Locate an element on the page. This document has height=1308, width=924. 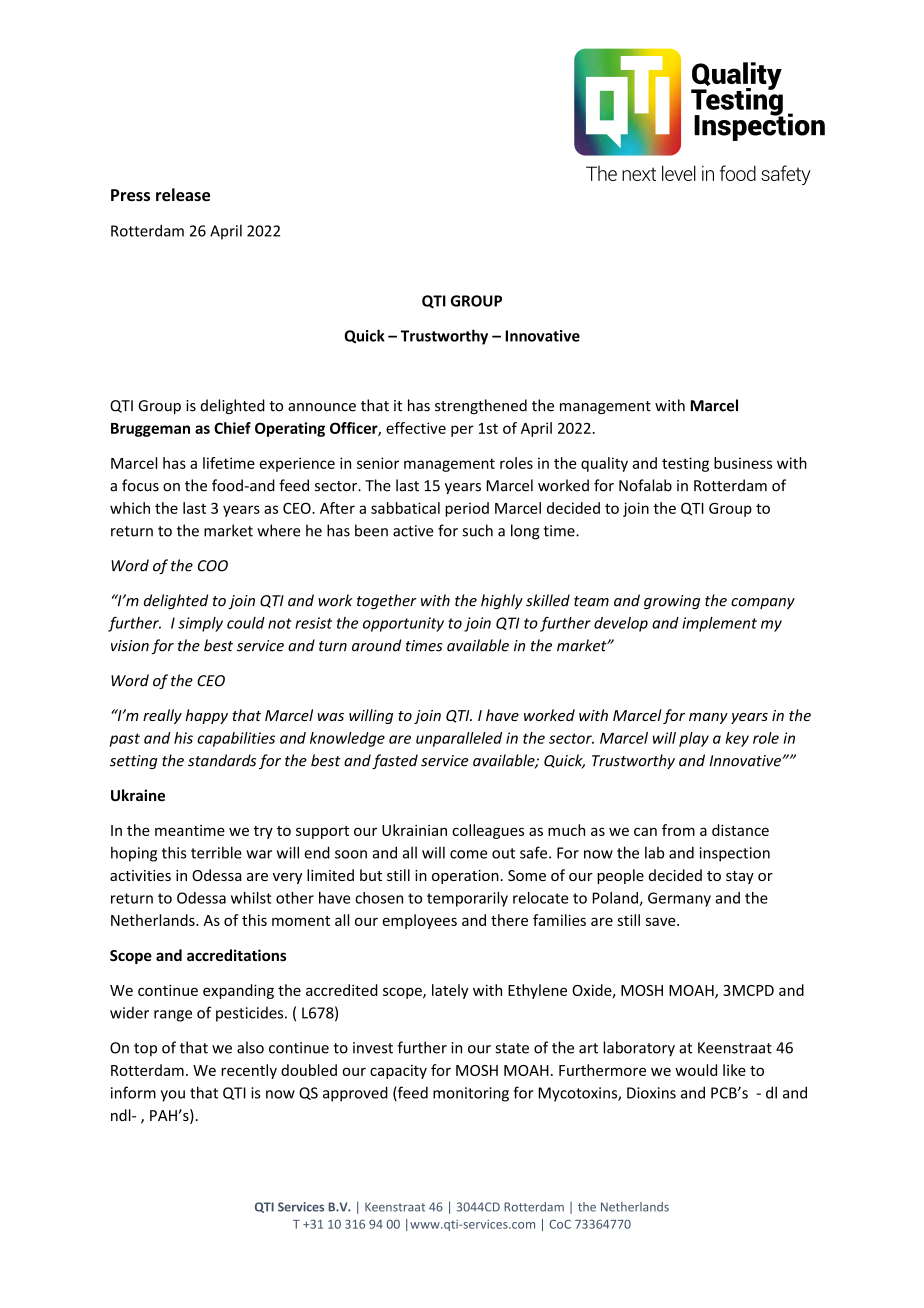
recently is located at coordinates (249, 1071).
